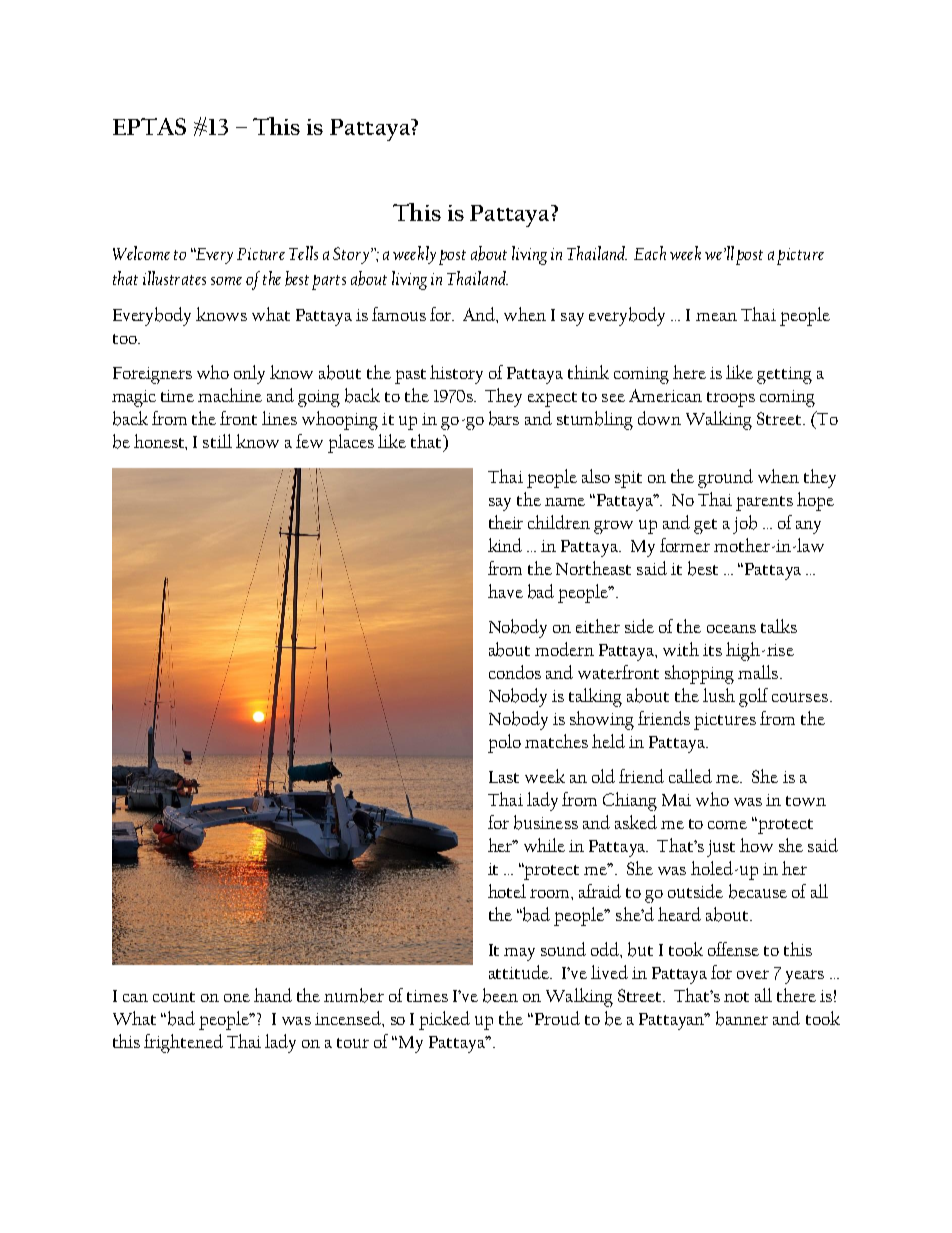 Image resolution: width=952 pixels, height=1233 pixels. What do you see at coordinates (399, 314) in the page?
I see `famous` at bounding box center [399, 314].
